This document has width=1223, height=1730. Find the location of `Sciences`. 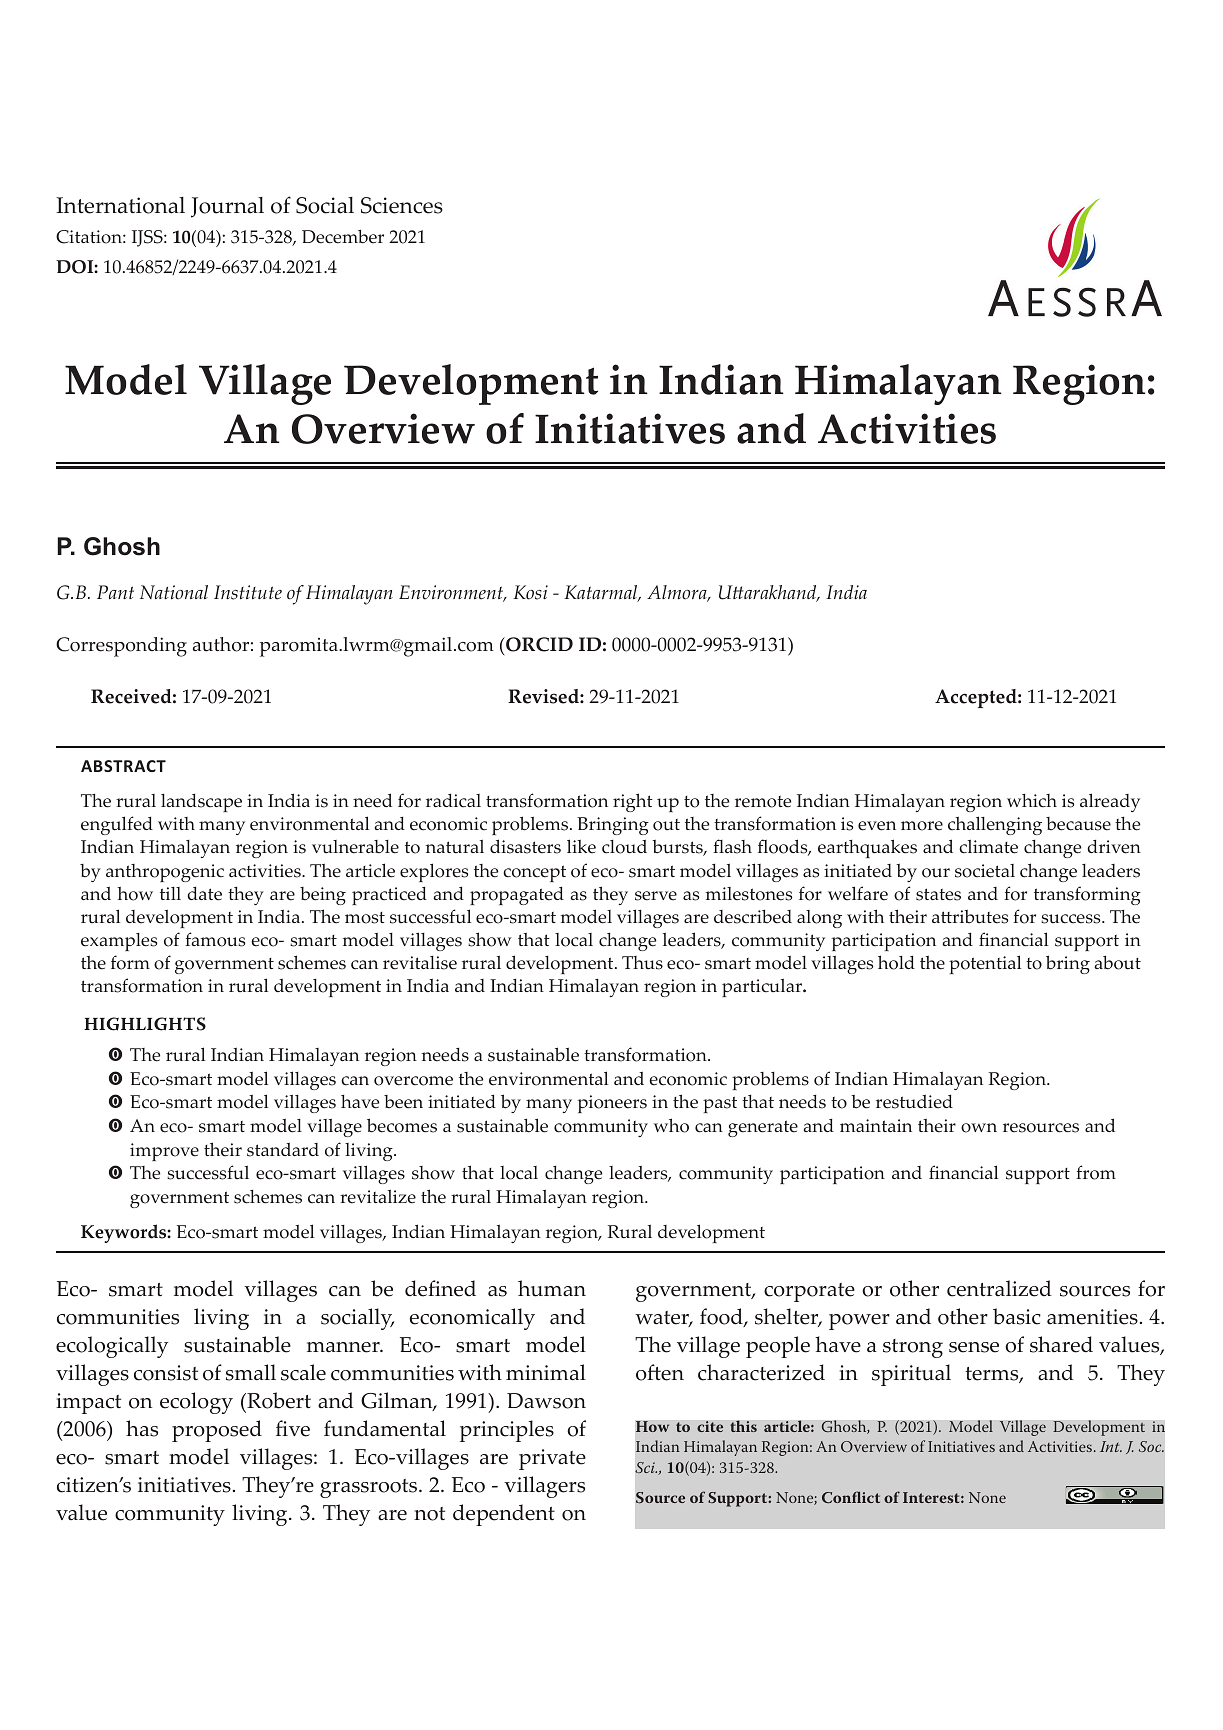

Sciences is located at coordinates (402, 205).
